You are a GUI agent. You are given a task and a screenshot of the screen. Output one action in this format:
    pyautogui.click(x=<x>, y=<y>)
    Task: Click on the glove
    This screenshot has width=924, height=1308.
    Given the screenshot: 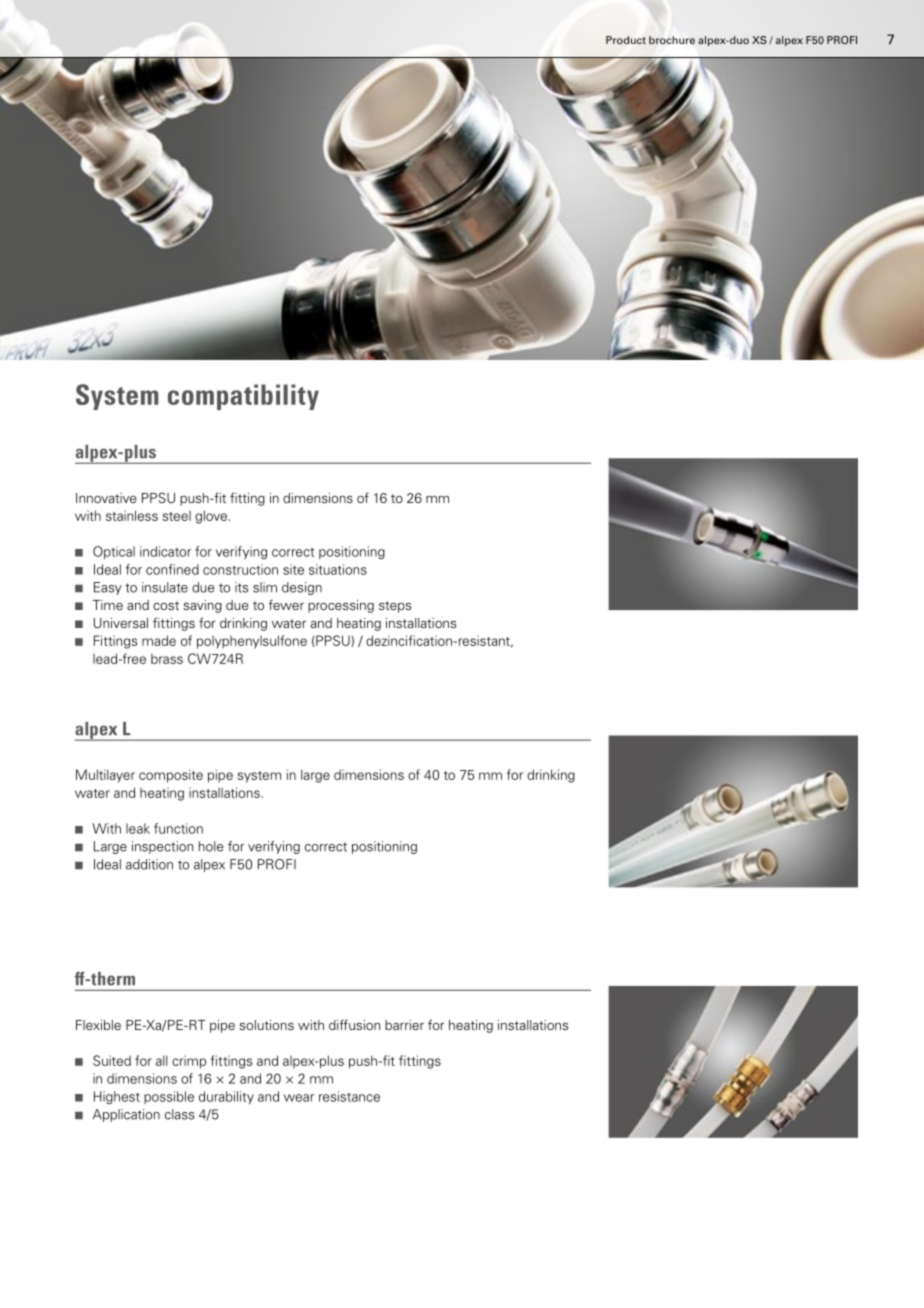 What is the action you would take?
    pyautogui.click(x=211, y=517)
